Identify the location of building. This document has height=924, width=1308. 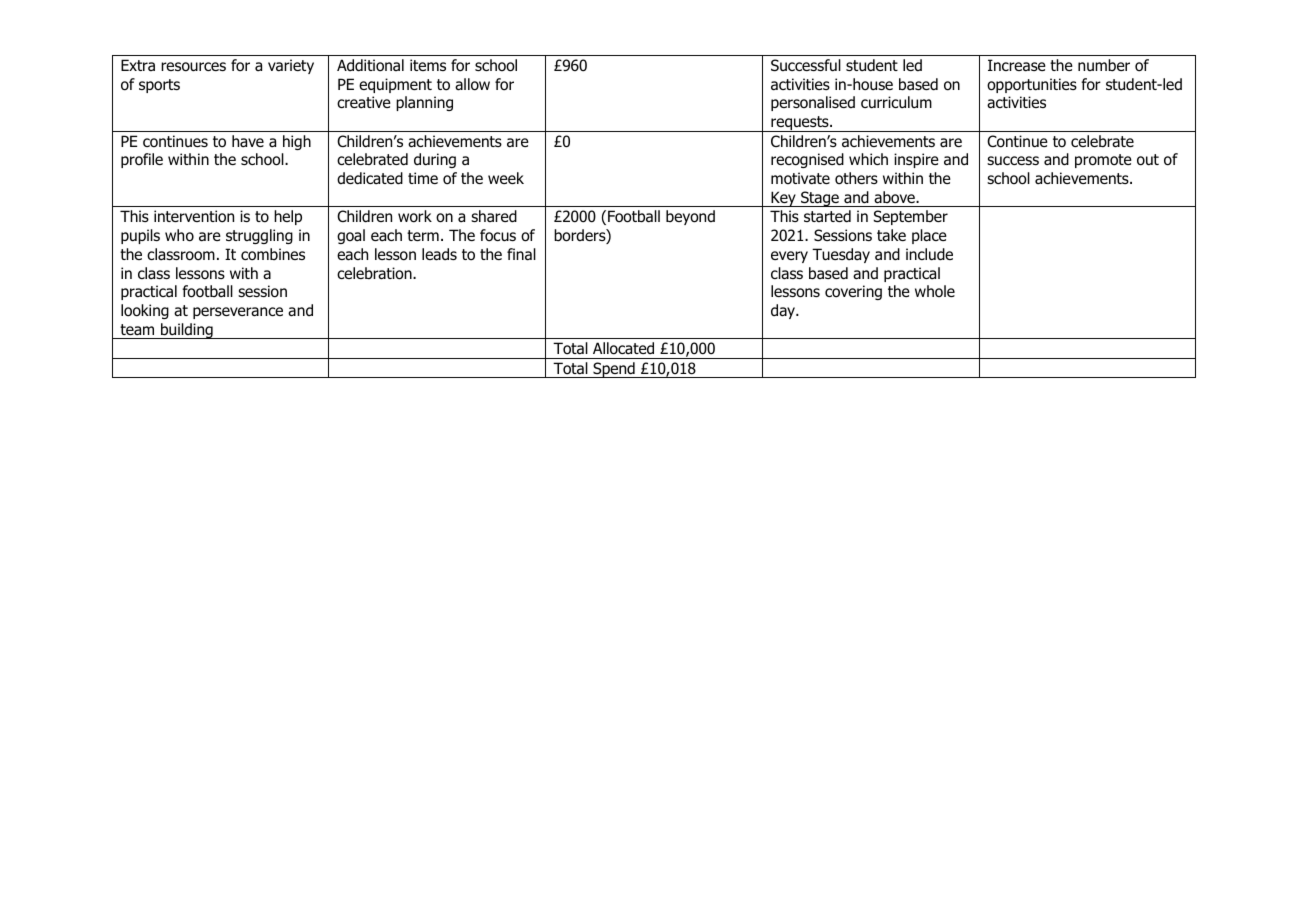
(187, 331).
